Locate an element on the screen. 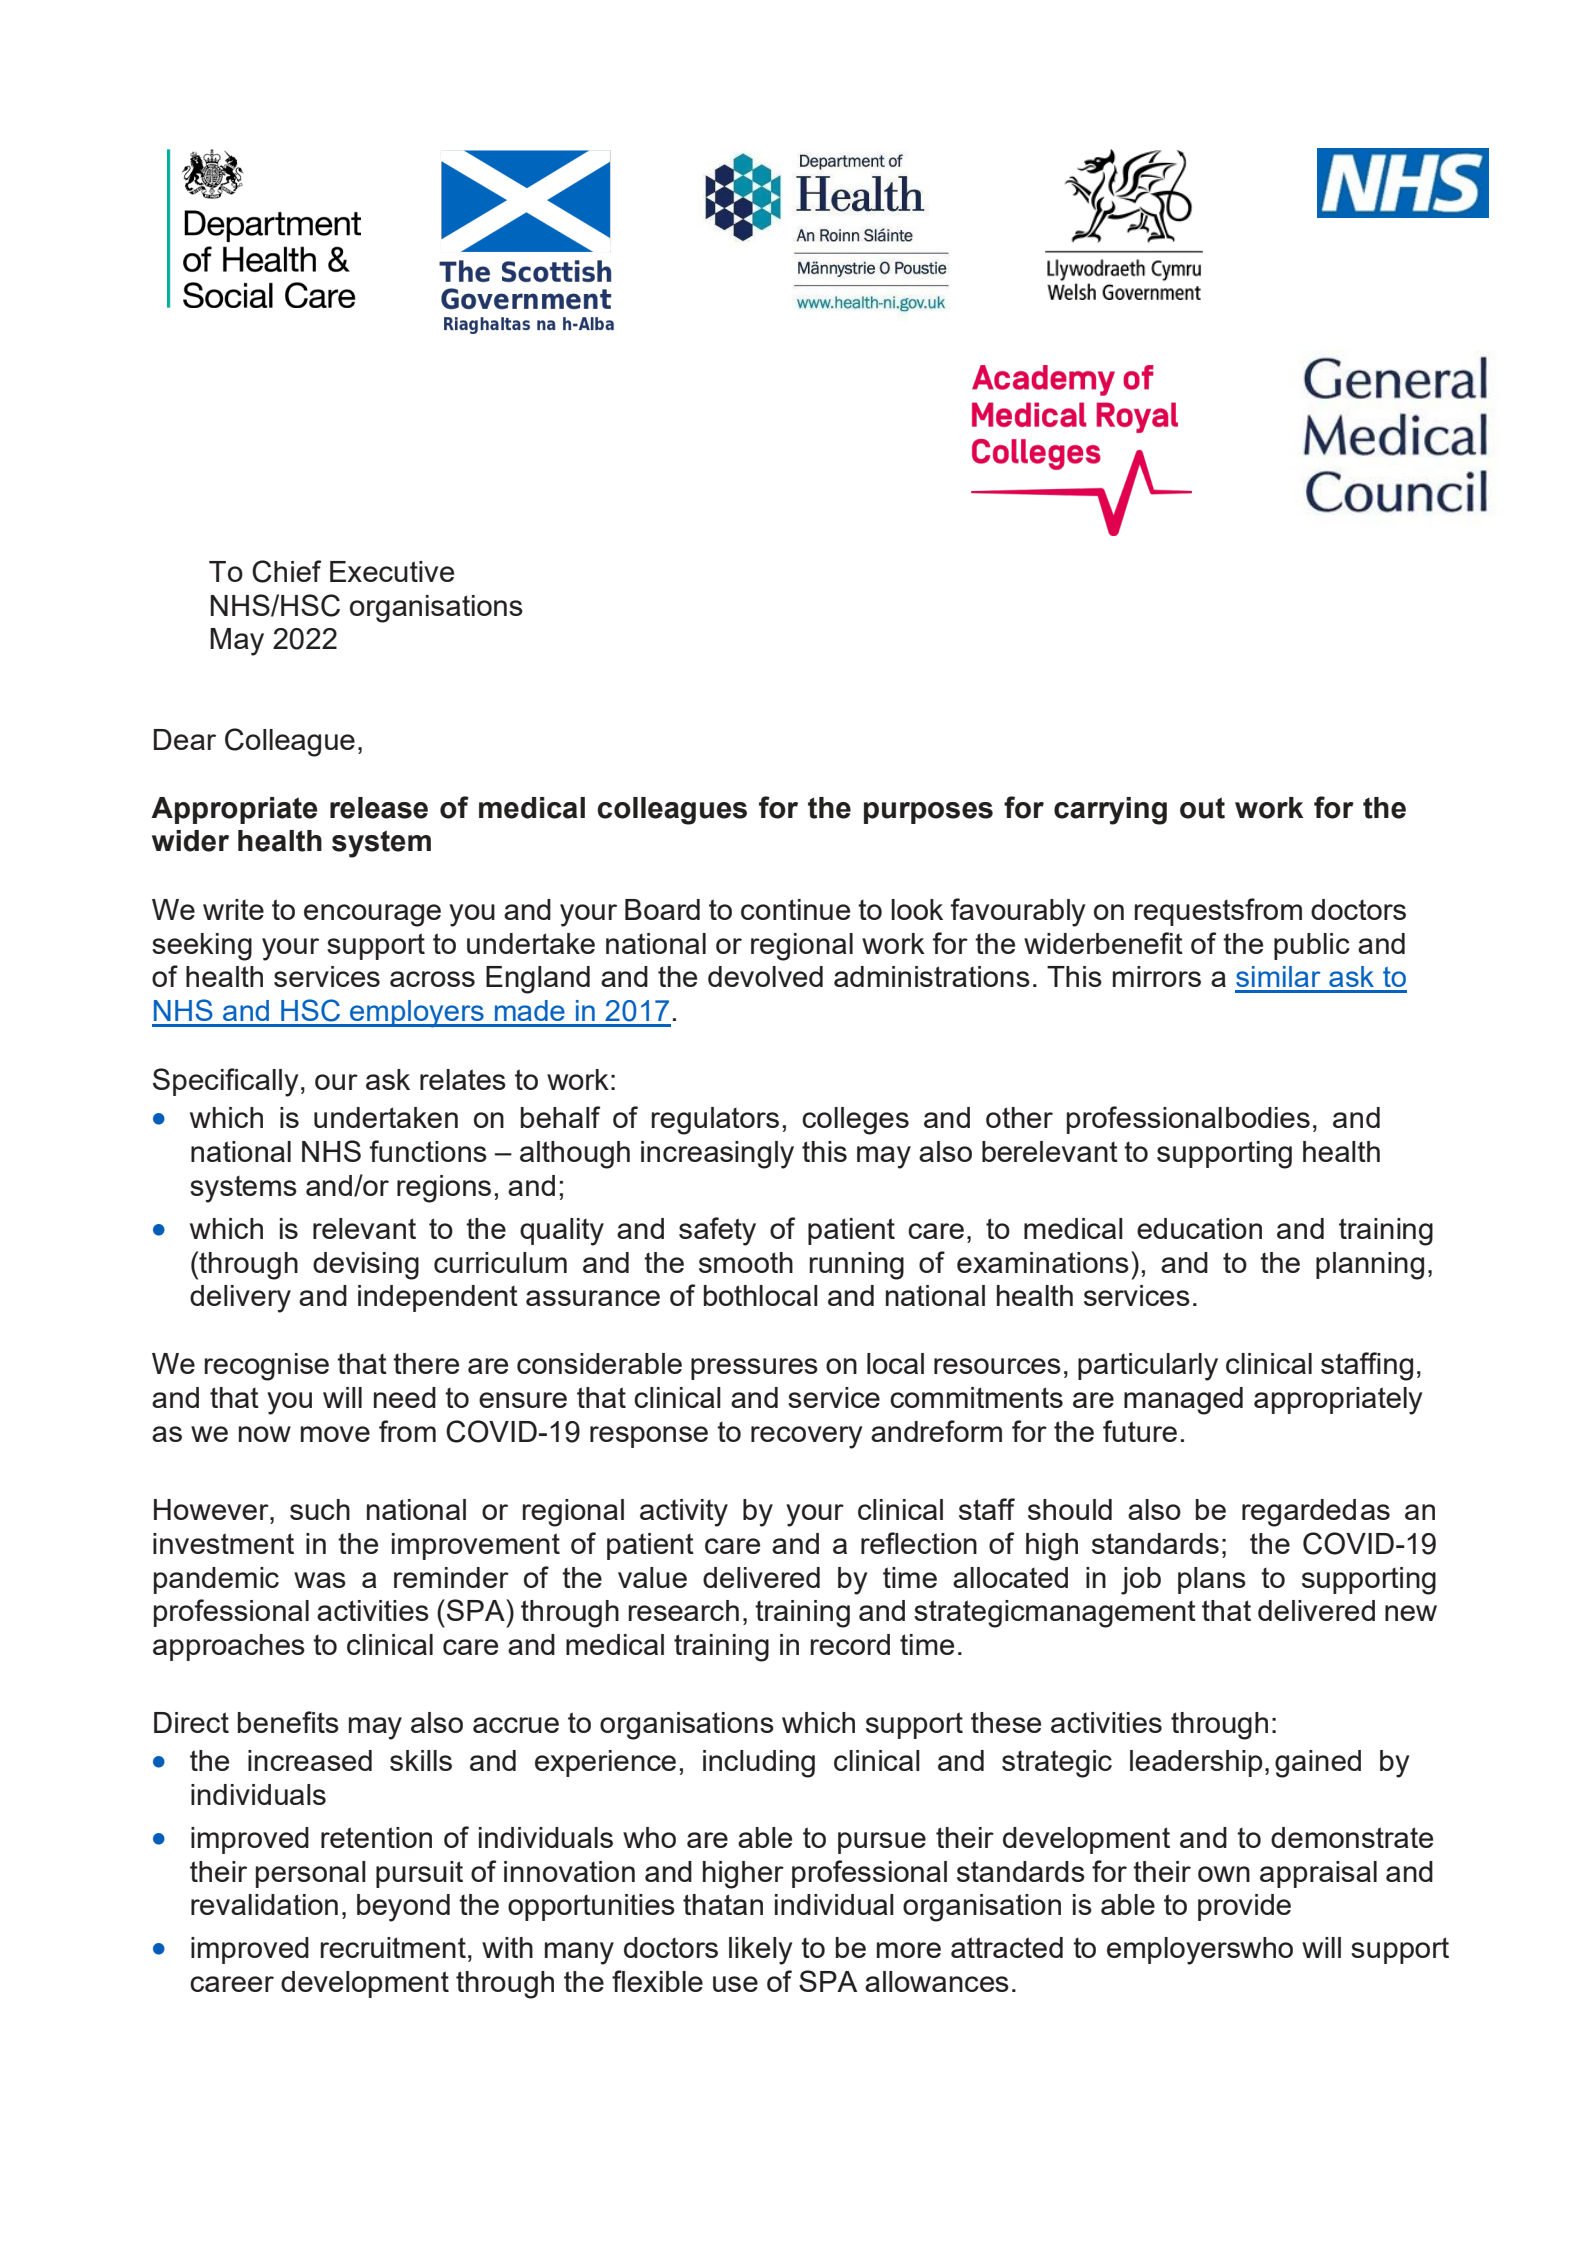  recruitment is located at coordinates (393, 1947).
